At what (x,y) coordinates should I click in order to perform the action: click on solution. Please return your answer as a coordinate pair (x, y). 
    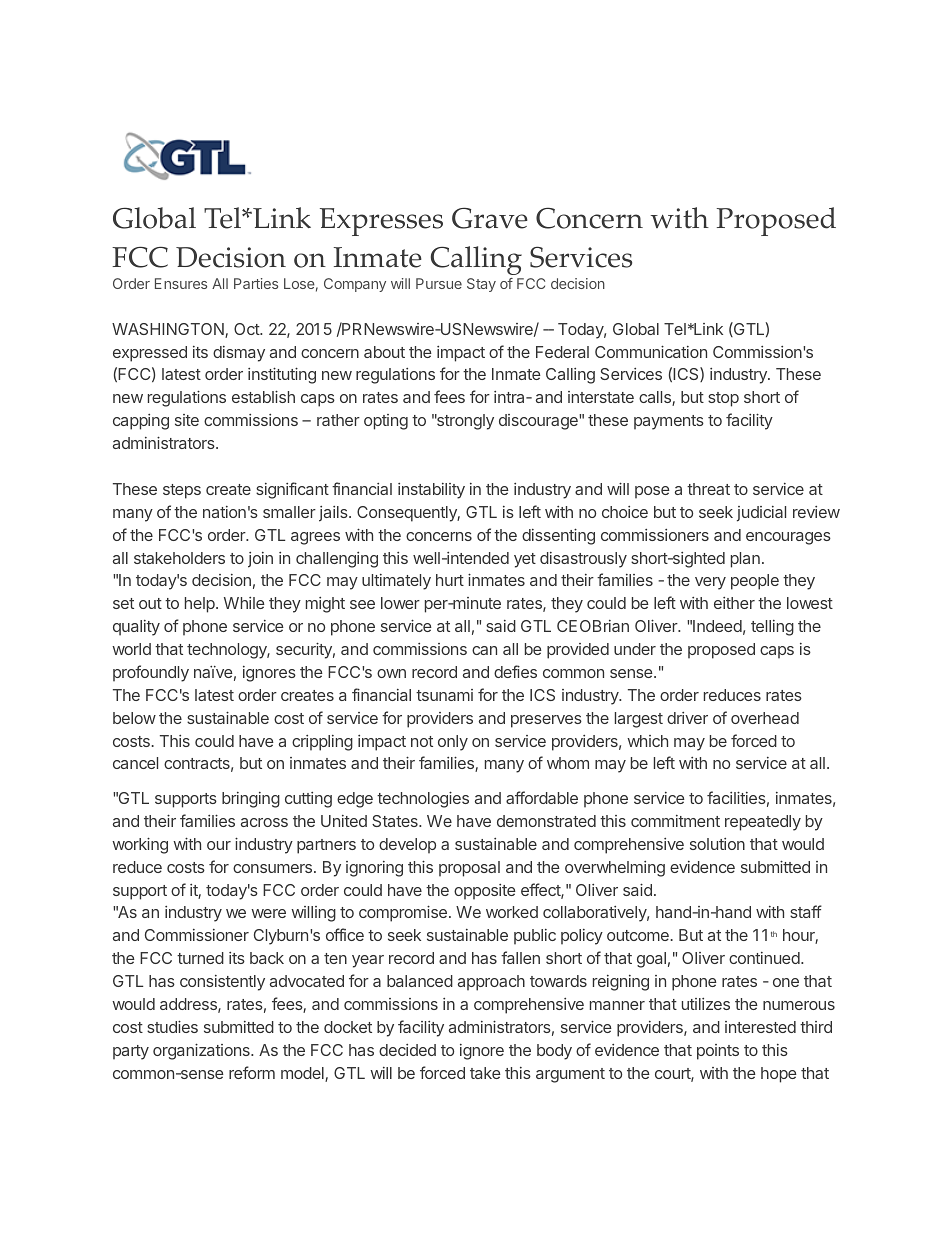
    Looking at the image, I should click on (717, 844).
